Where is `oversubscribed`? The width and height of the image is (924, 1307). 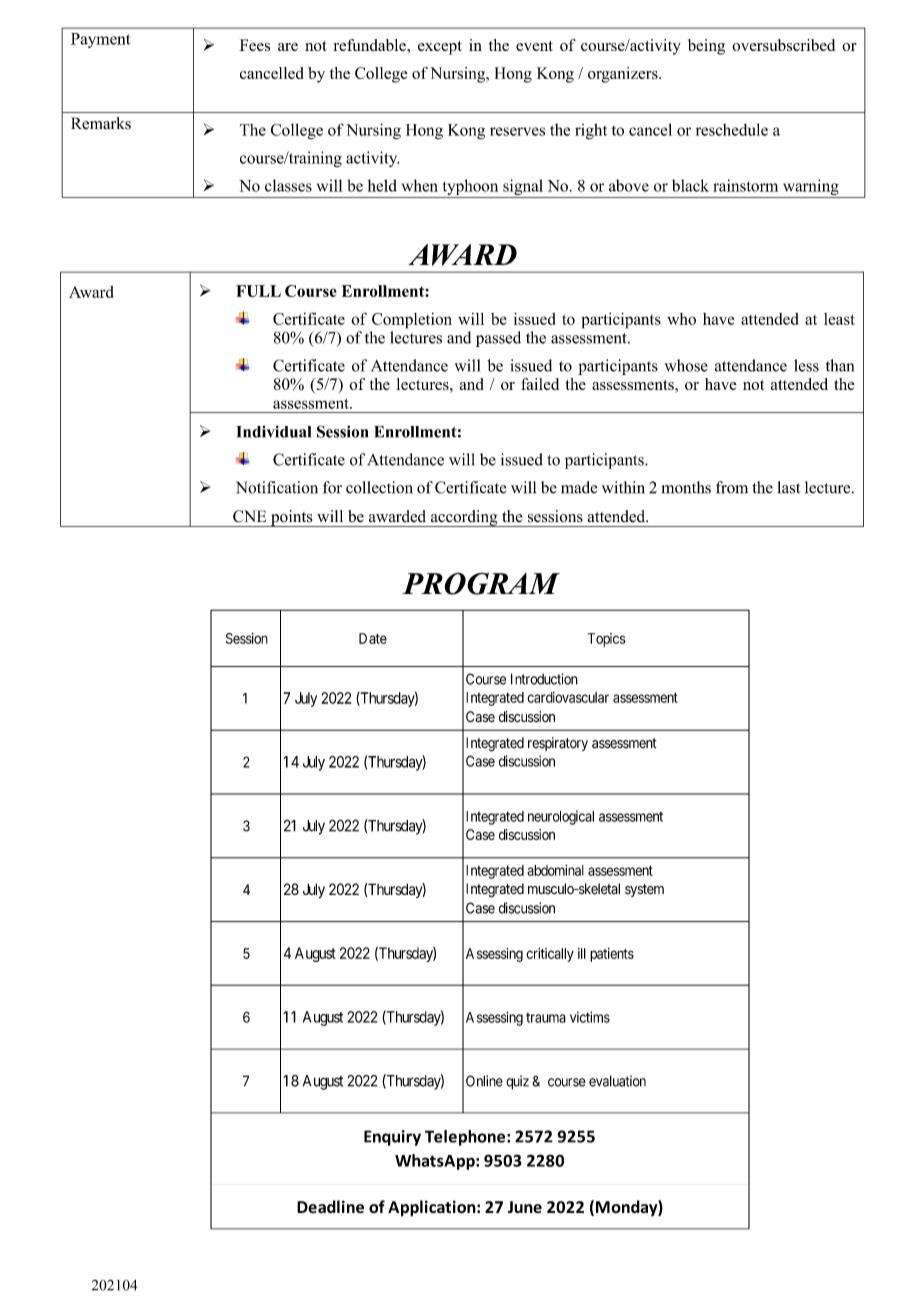 oversubscribed is located at coordinates (783, 45).
